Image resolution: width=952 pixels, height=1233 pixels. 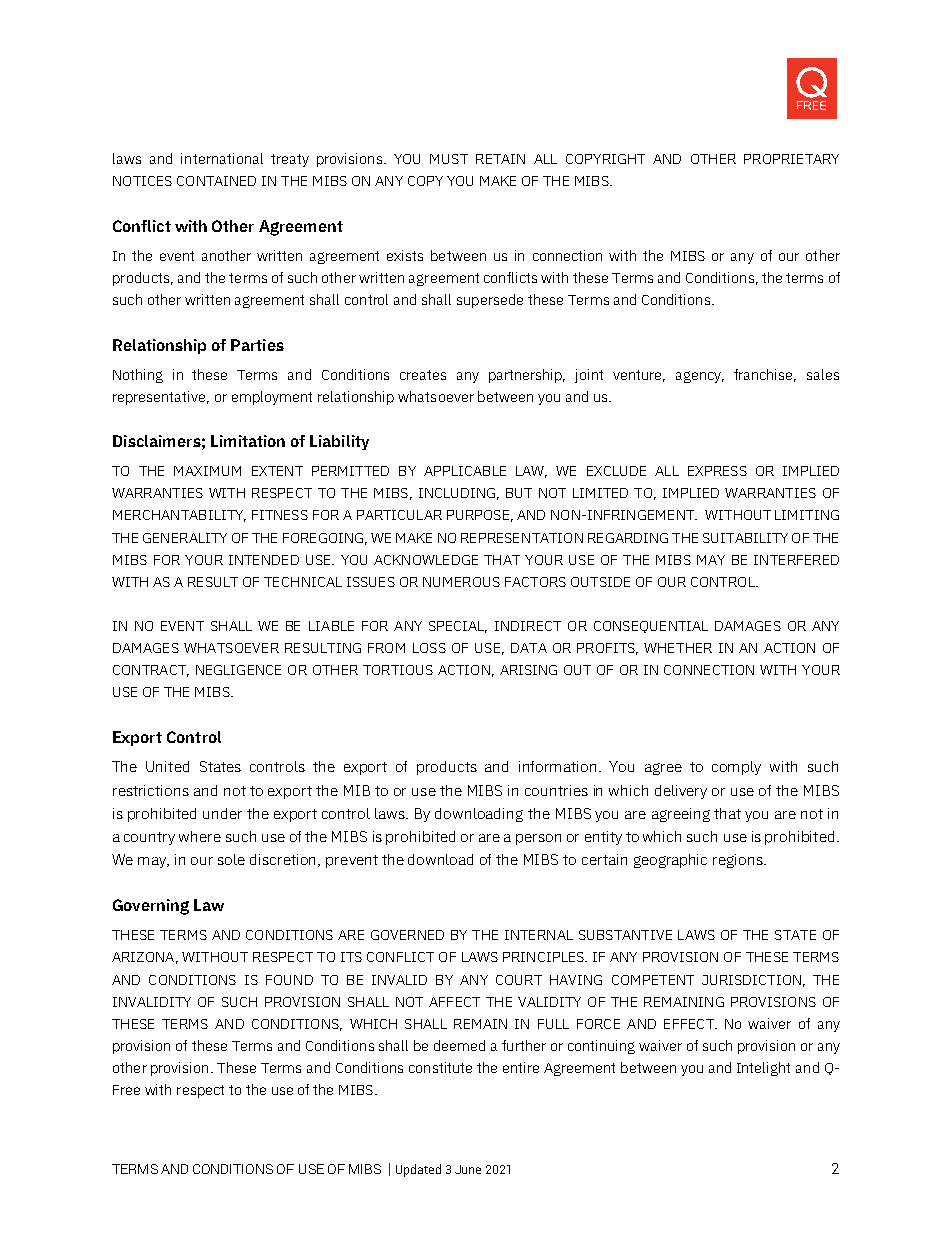 I want to click on FOUND, so click(x=289, y=980).
